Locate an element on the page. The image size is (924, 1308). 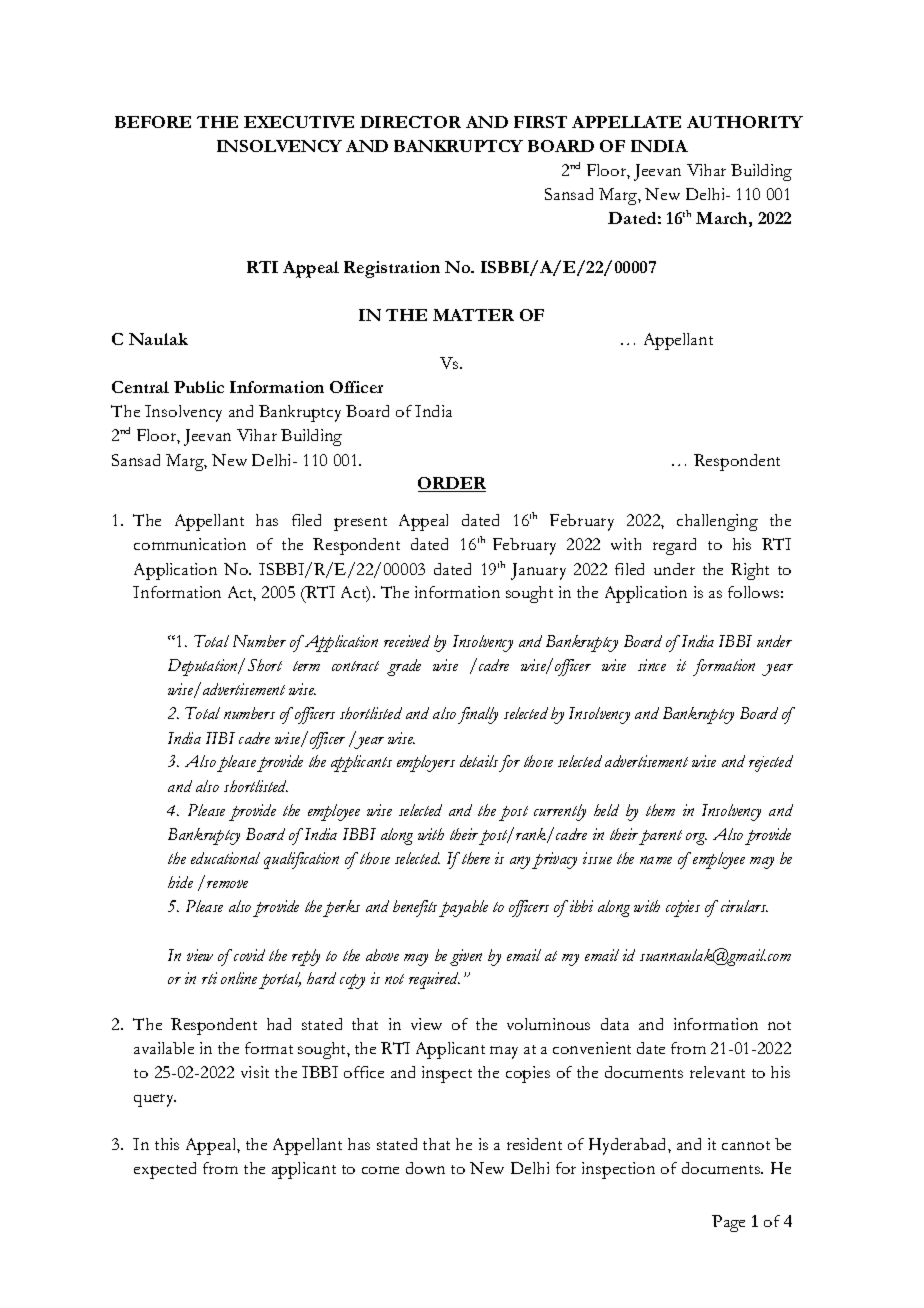
BEFORE is located at coordinates (153, 122).
